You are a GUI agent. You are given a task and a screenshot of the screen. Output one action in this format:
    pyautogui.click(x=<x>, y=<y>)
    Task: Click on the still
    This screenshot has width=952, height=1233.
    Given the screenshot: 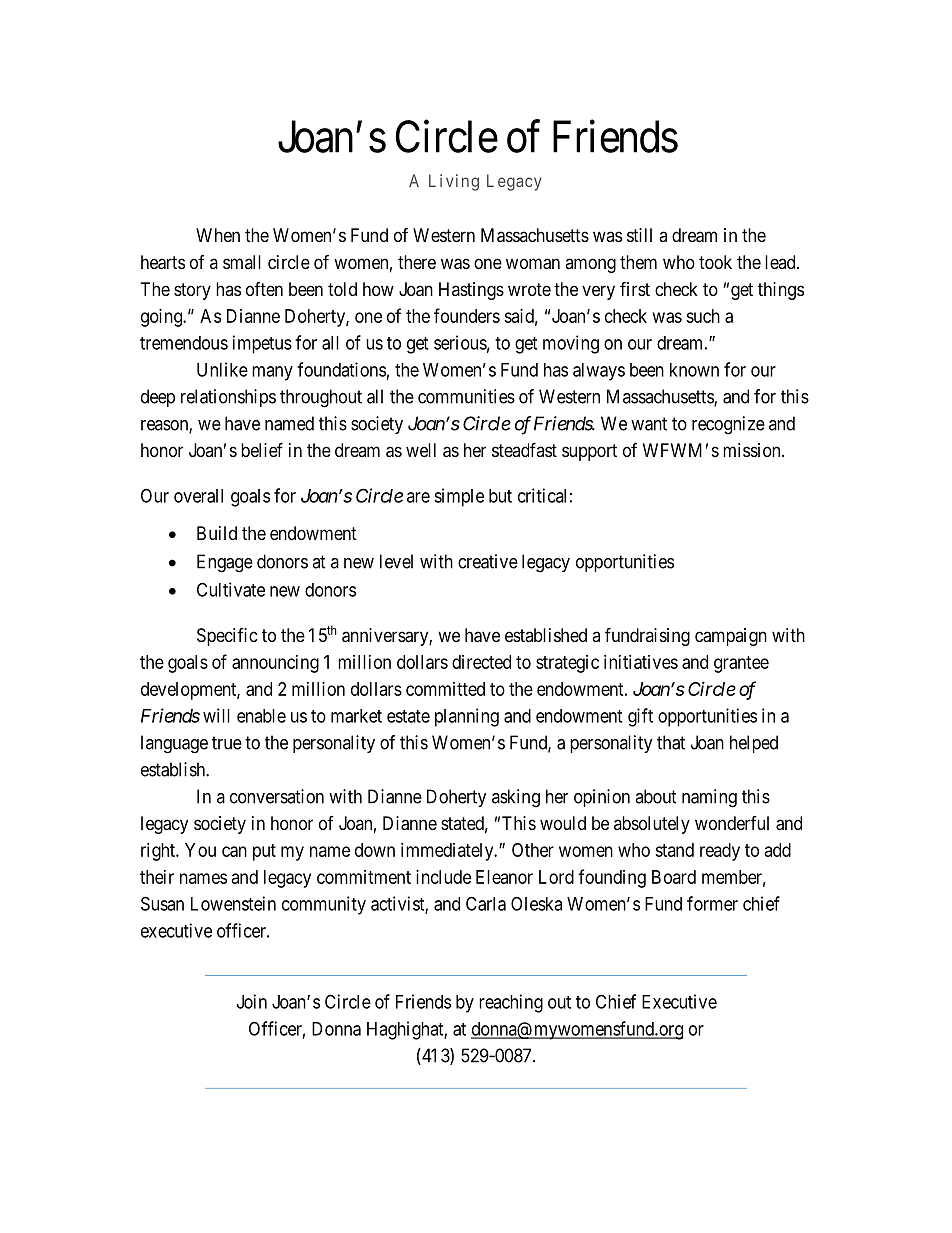 What is the action you would take?
    pyautogui.click(x=639, y=235)
